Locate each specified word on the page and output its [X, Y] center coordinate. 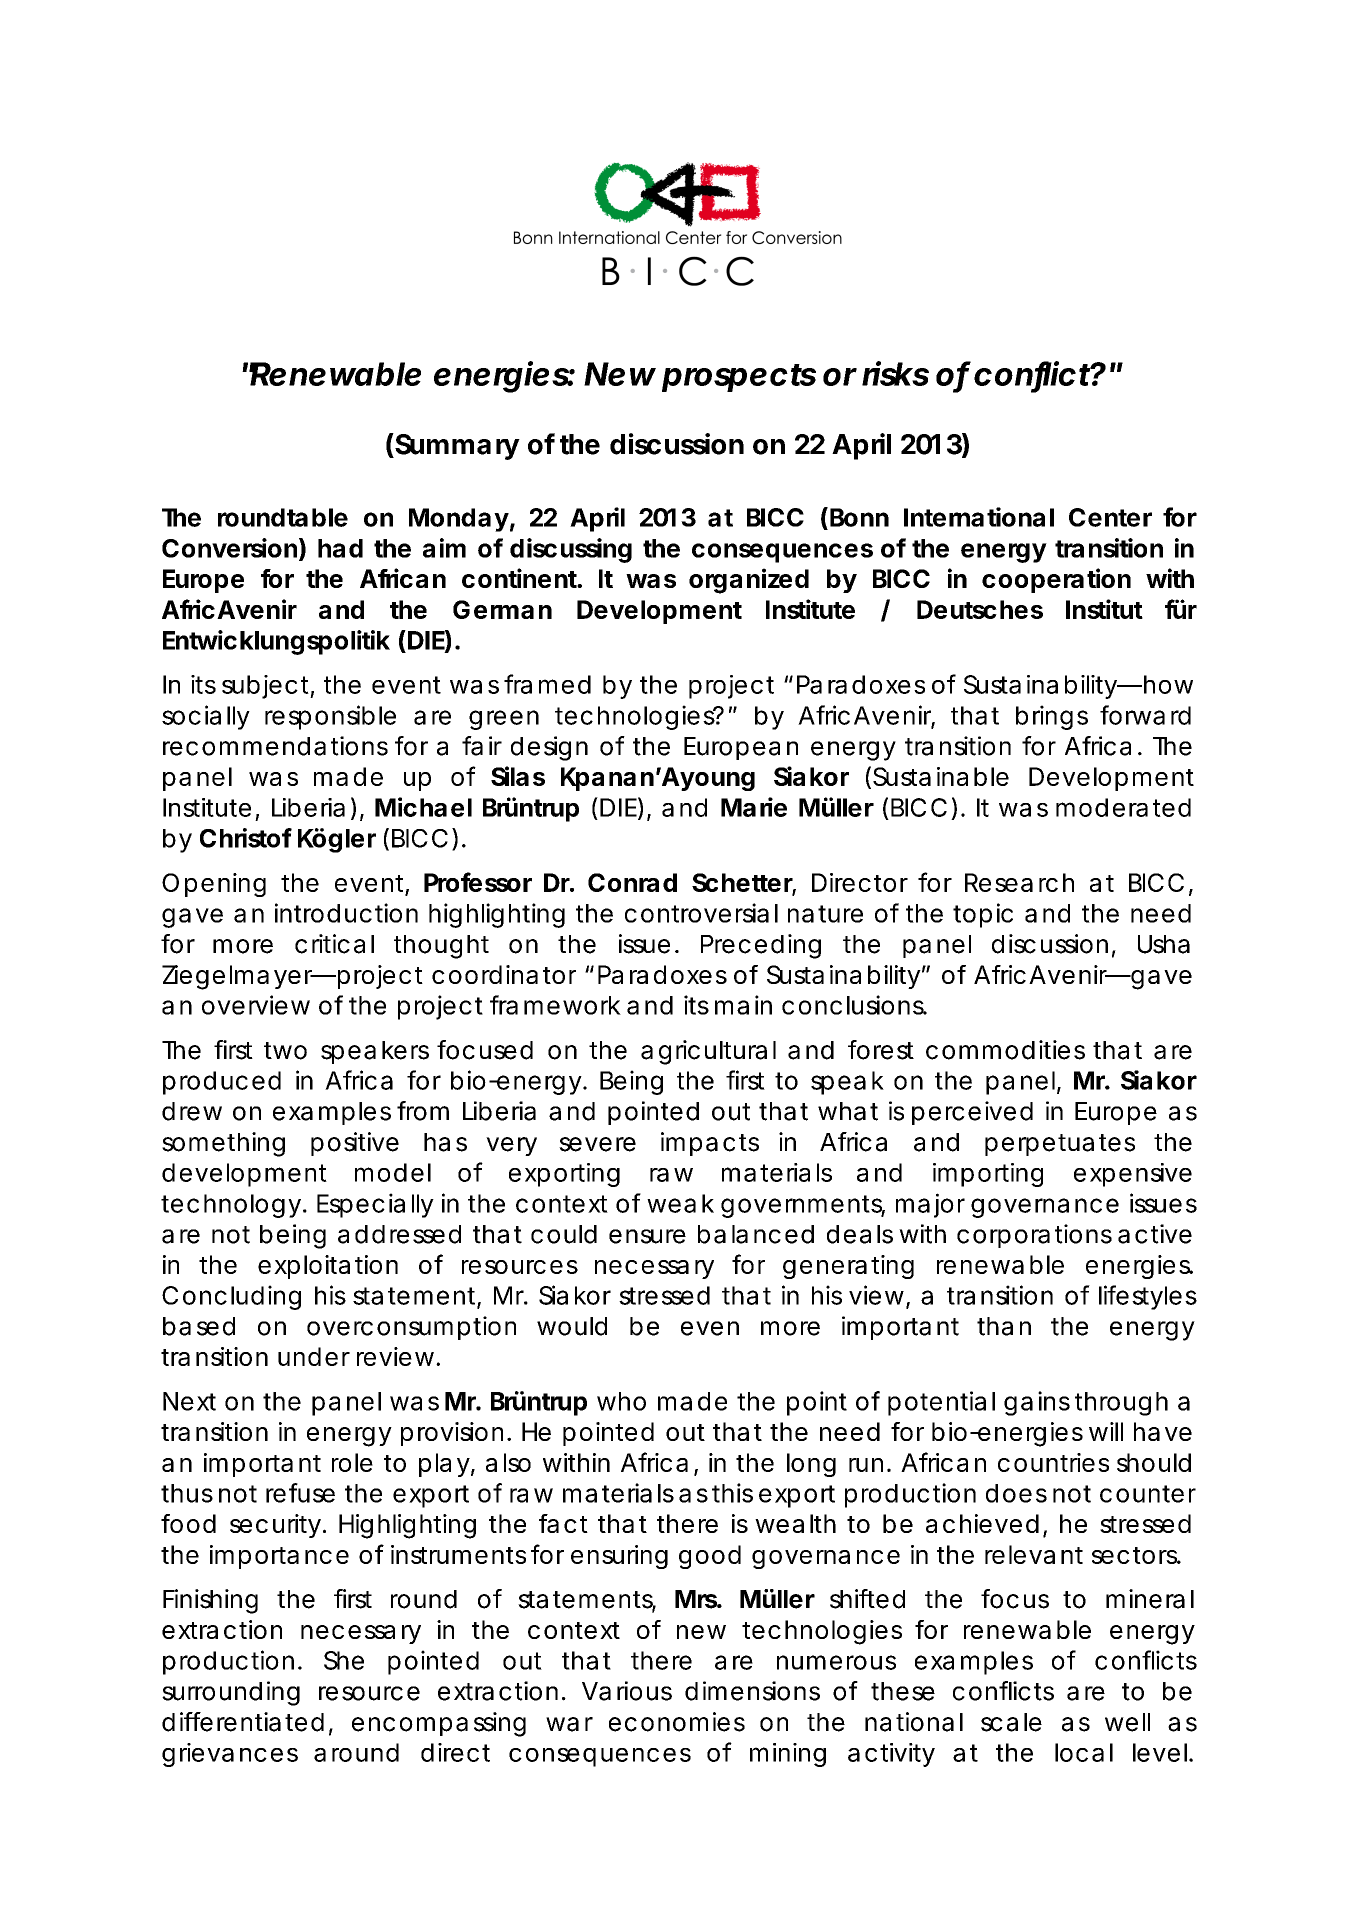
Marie [754, 807]
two [285, 1051]
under [314, 1356]
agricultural [708, 1052]
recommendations [275, 746]
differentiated [243, 1722]
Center [1110, 517]
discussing [571, 550]
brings [1052, 717]
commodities [1005, 1050]
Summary [456, 446]
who [621, 1401]
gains [1037, 1403]
